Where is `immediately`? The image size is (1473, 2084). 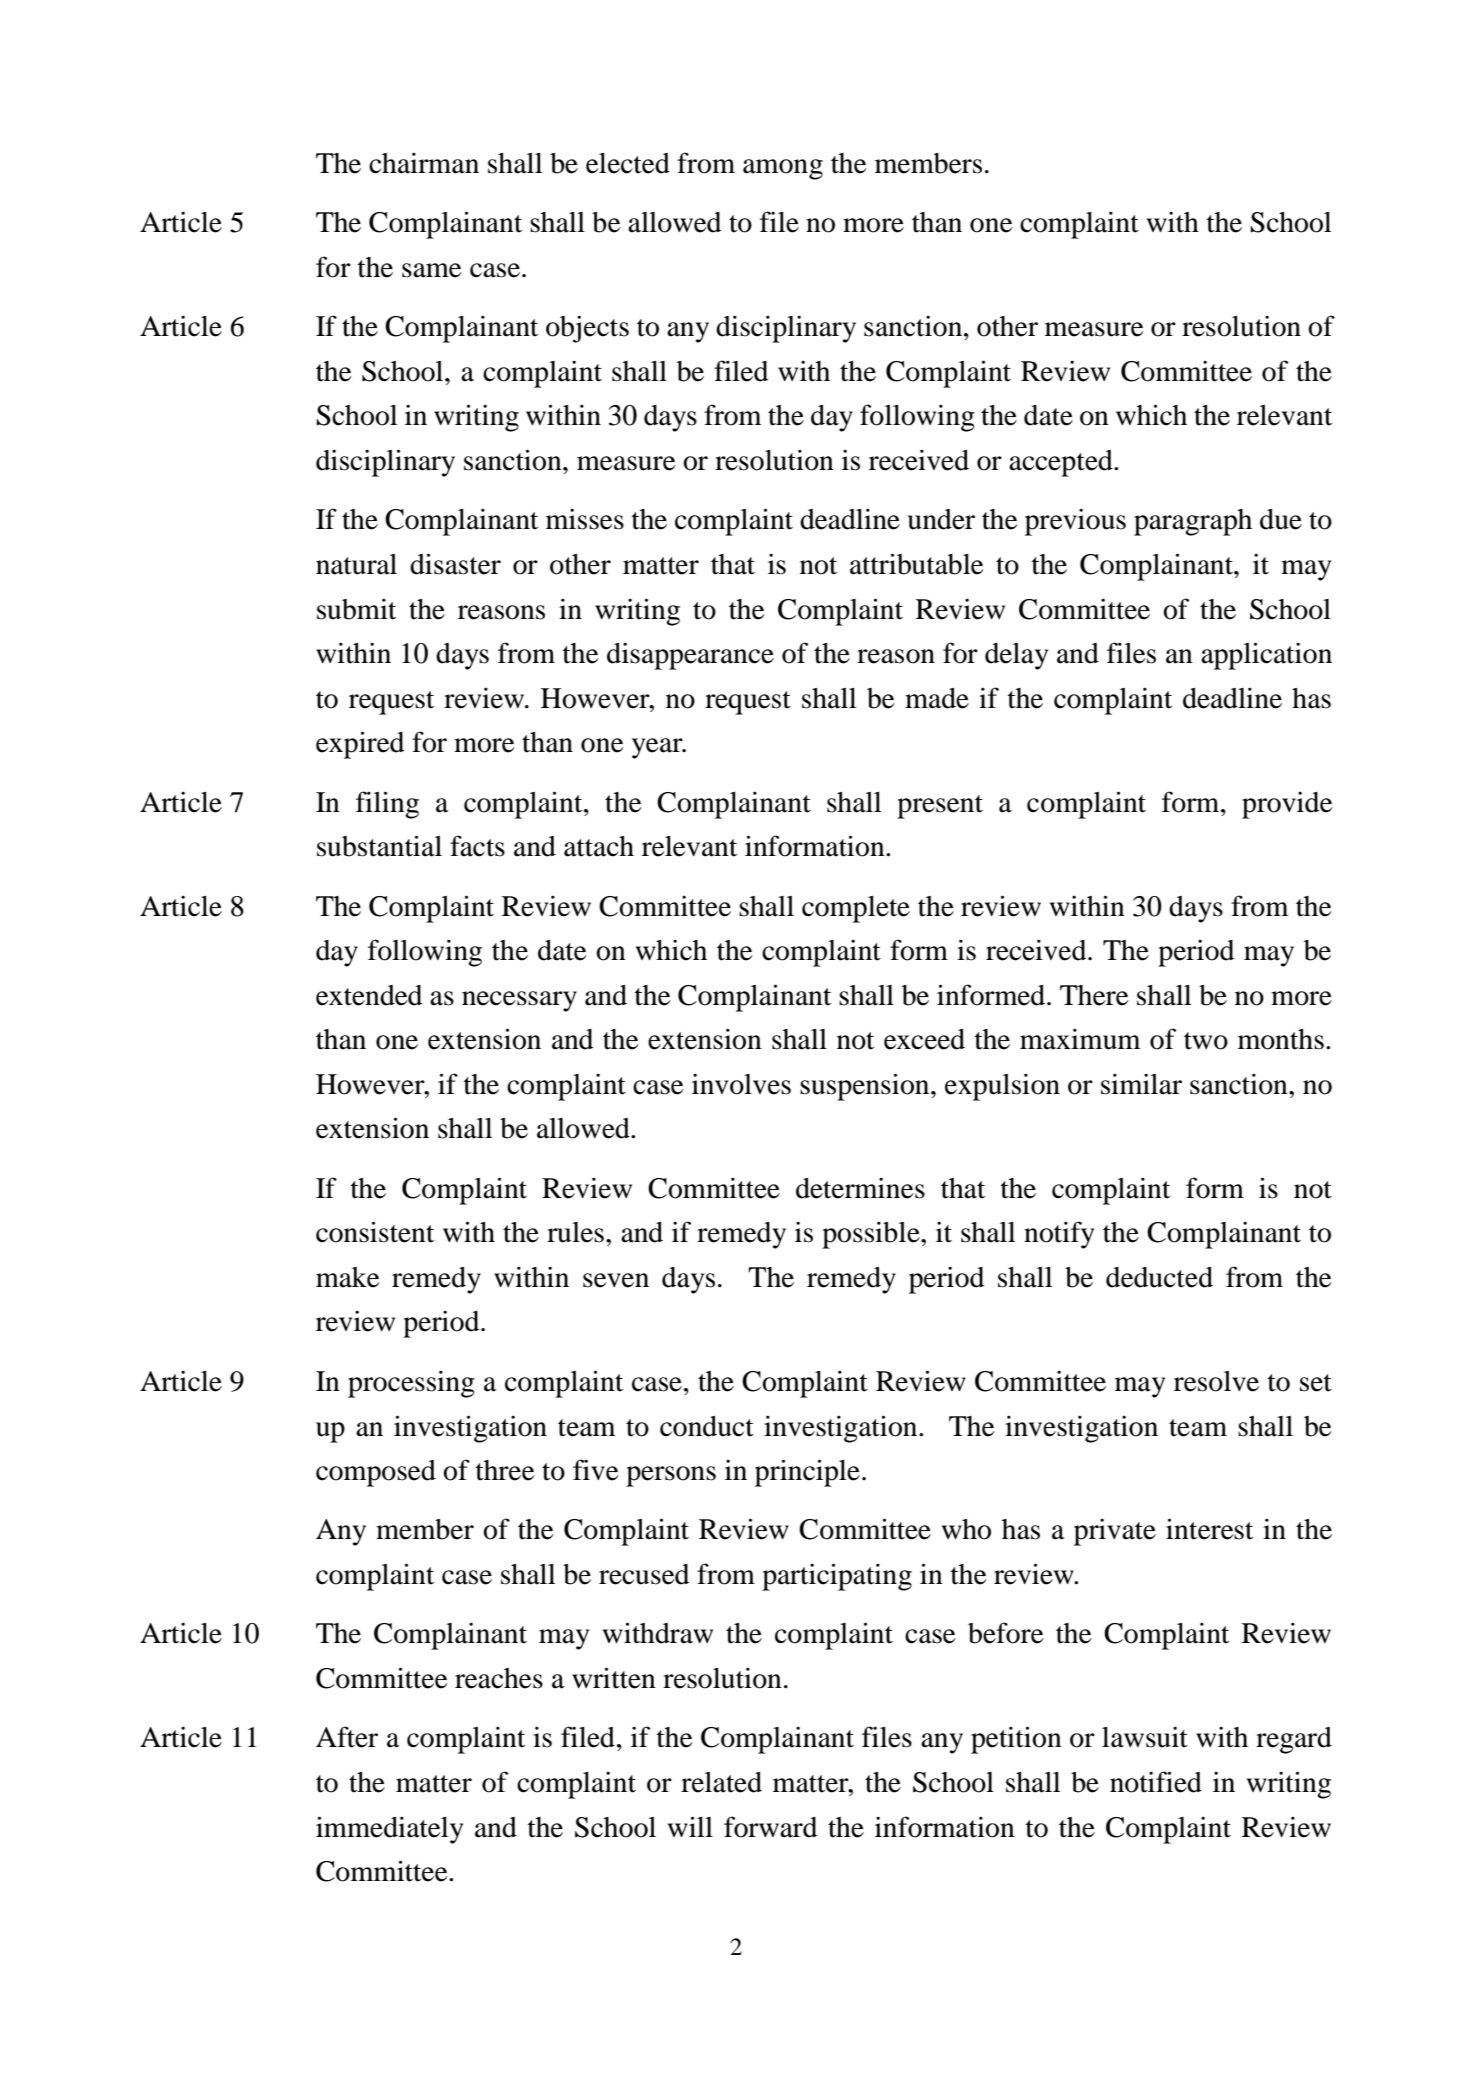
immediately is located at coordinates (389, 1830).
